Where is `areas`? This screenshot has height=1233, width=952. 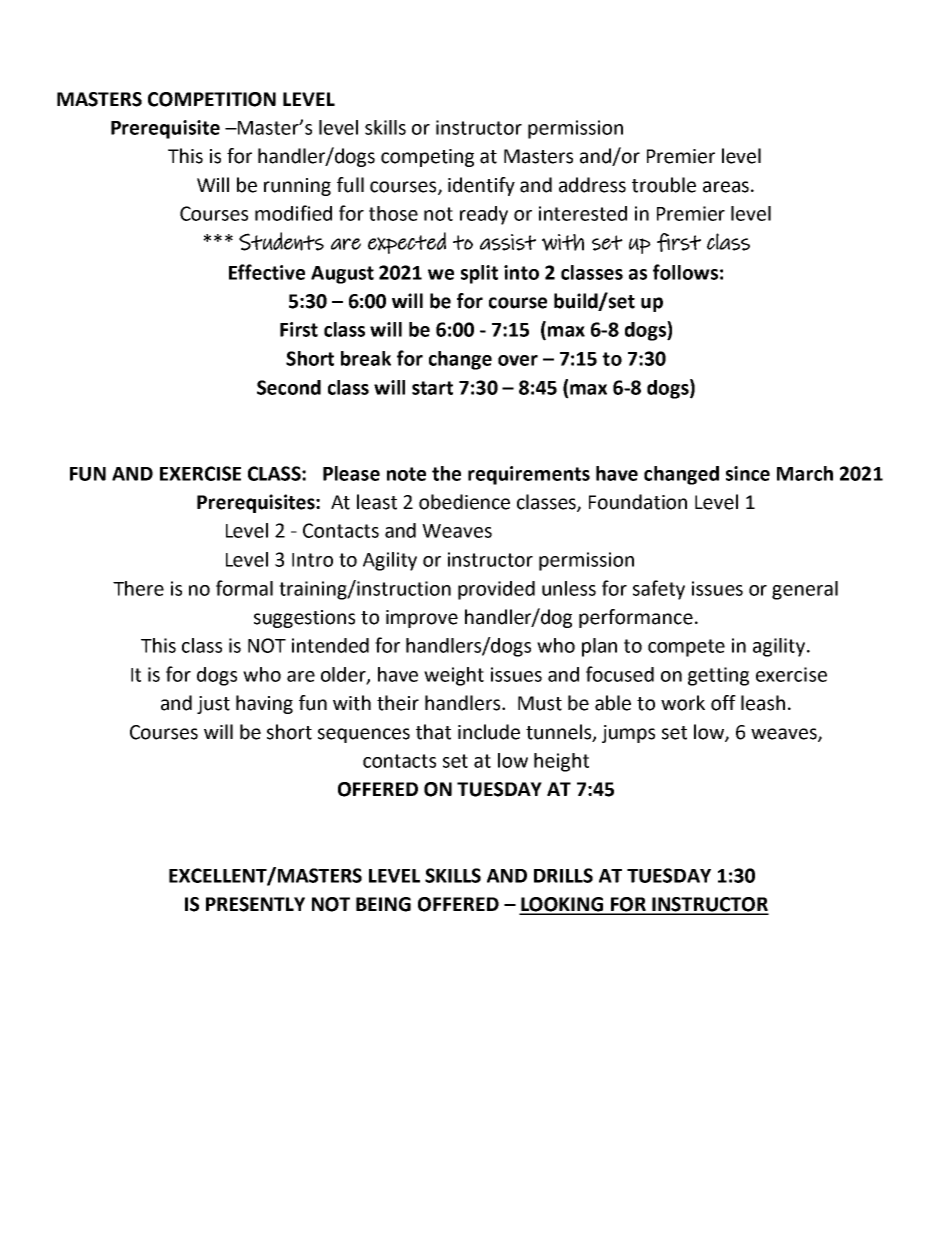 areas is located at coordinates (726, 187).
